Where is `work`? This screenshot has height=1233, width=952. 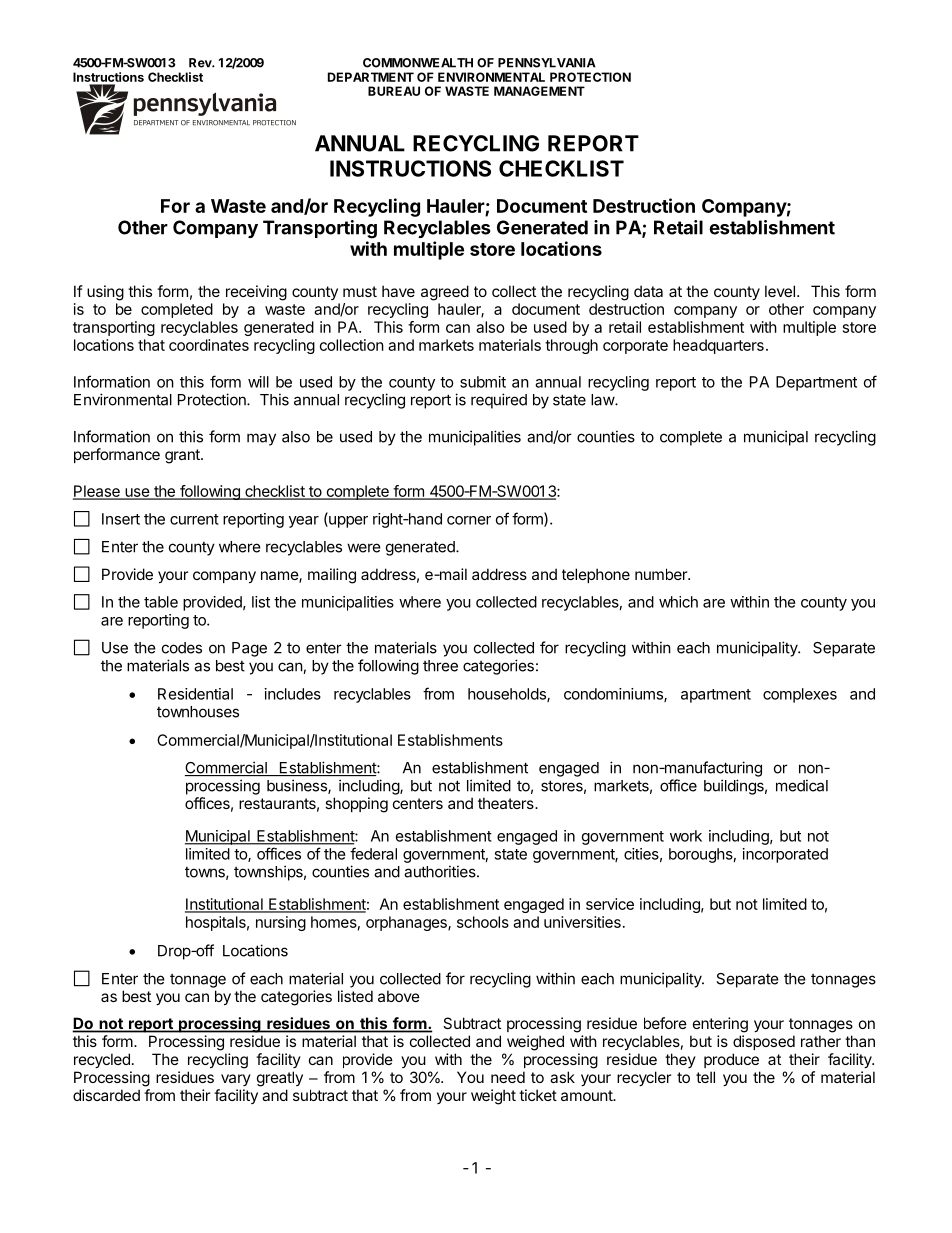 work is located at coordinates (686, 836).
